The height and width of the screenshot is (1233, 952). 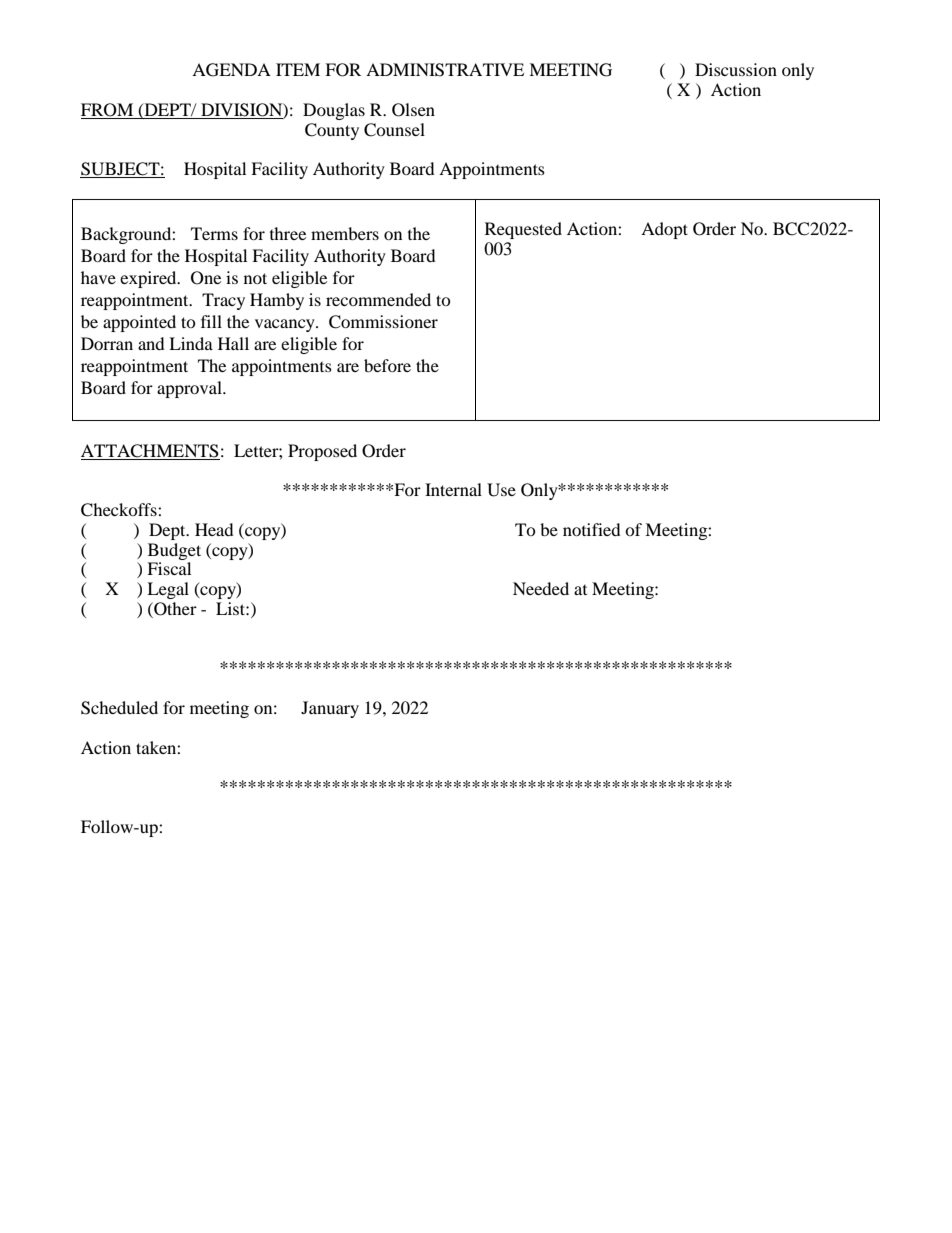 What do you see at coordinates (231, 70) in the screenshot?
I see `AGENDA` at bounding box center [231, 70].
